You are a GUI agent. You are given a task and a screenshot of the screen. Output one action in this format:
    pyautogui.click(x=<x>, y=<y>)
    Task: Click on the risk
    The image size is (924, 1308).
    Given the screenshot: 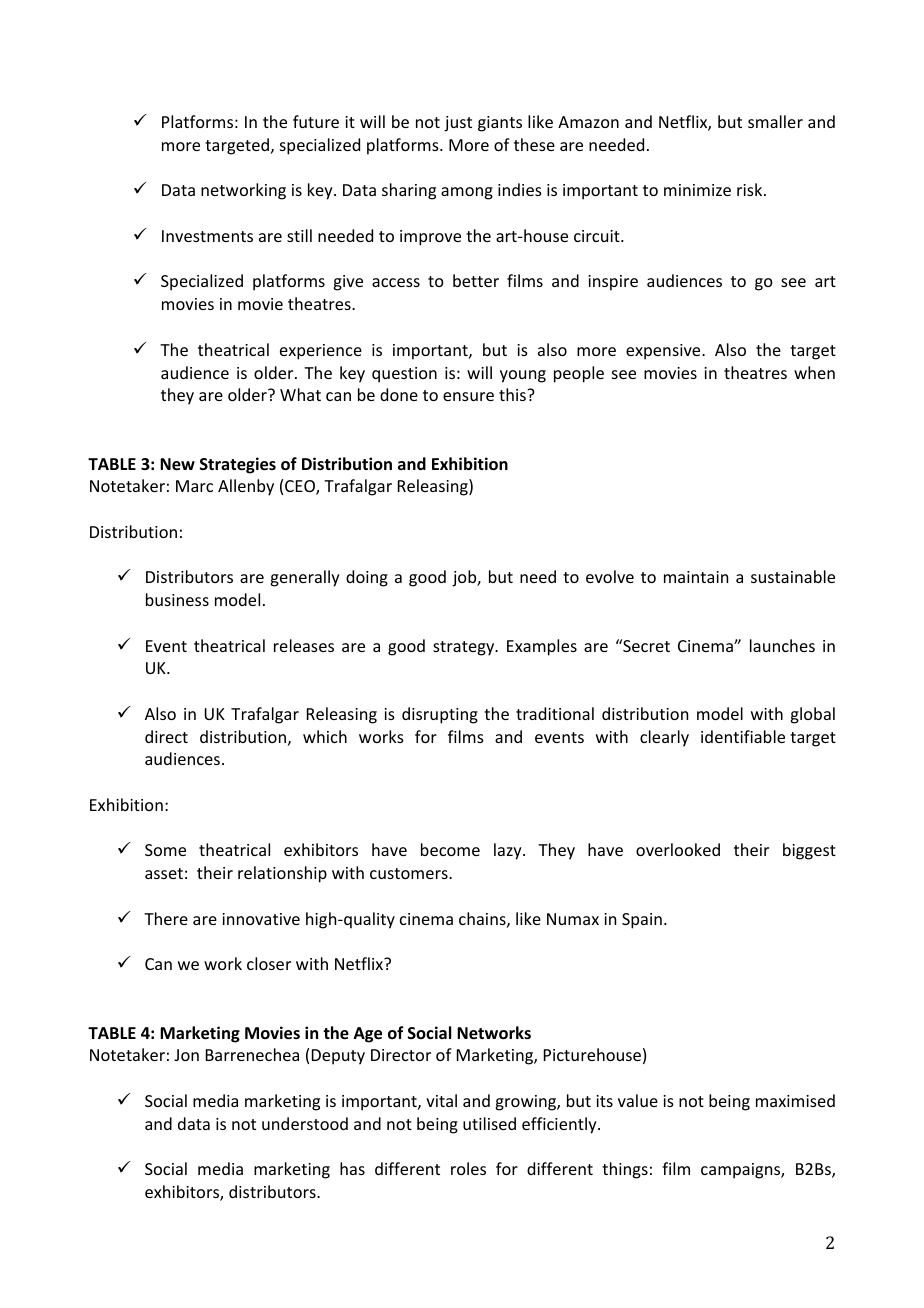 What is the action you would take?
    pyautogui.click(x=751, y=189)
